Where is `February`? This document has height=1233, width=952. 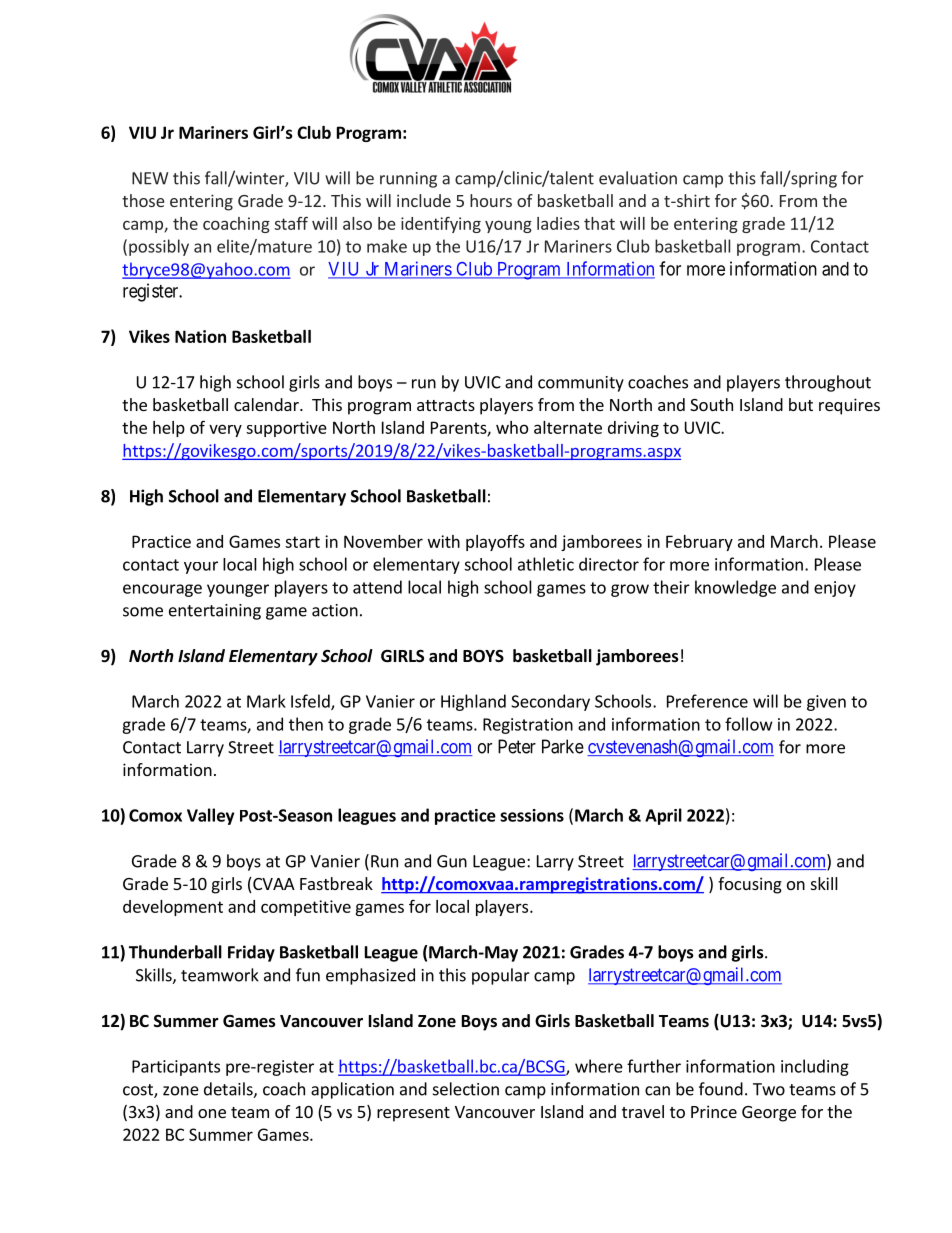
February is located at coordinates (699, 543).
